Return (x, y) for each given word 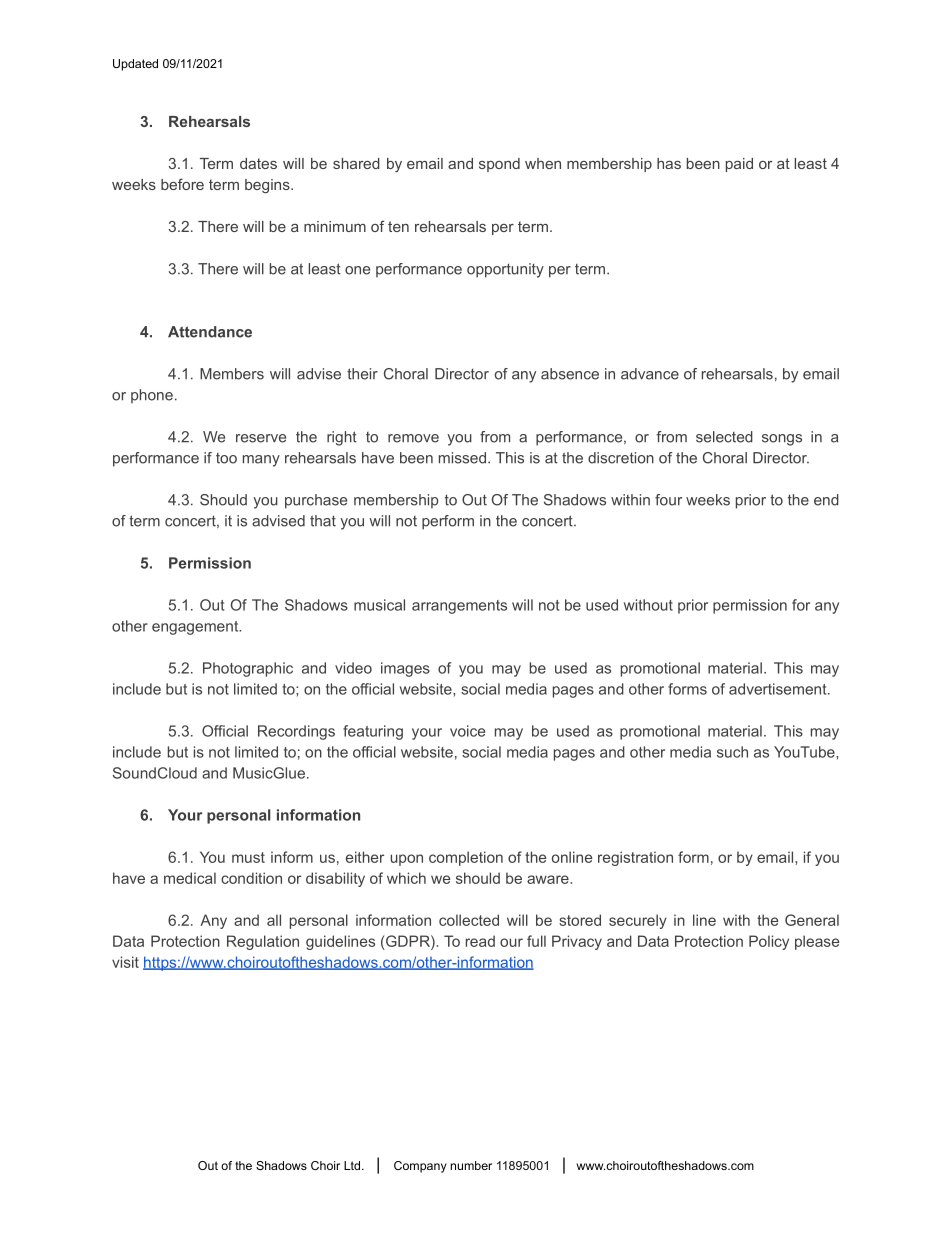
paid (739, 165)
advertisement (779, 689)
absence (570, 374)
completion (466, 858)
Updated (135, 65)
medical (190, 878)
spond (499, 165)
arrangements (459, 607)
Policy (769, 942)
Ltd (353, 1165)
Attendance (210, 332)
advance (650, 374)
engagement (196, 628)
